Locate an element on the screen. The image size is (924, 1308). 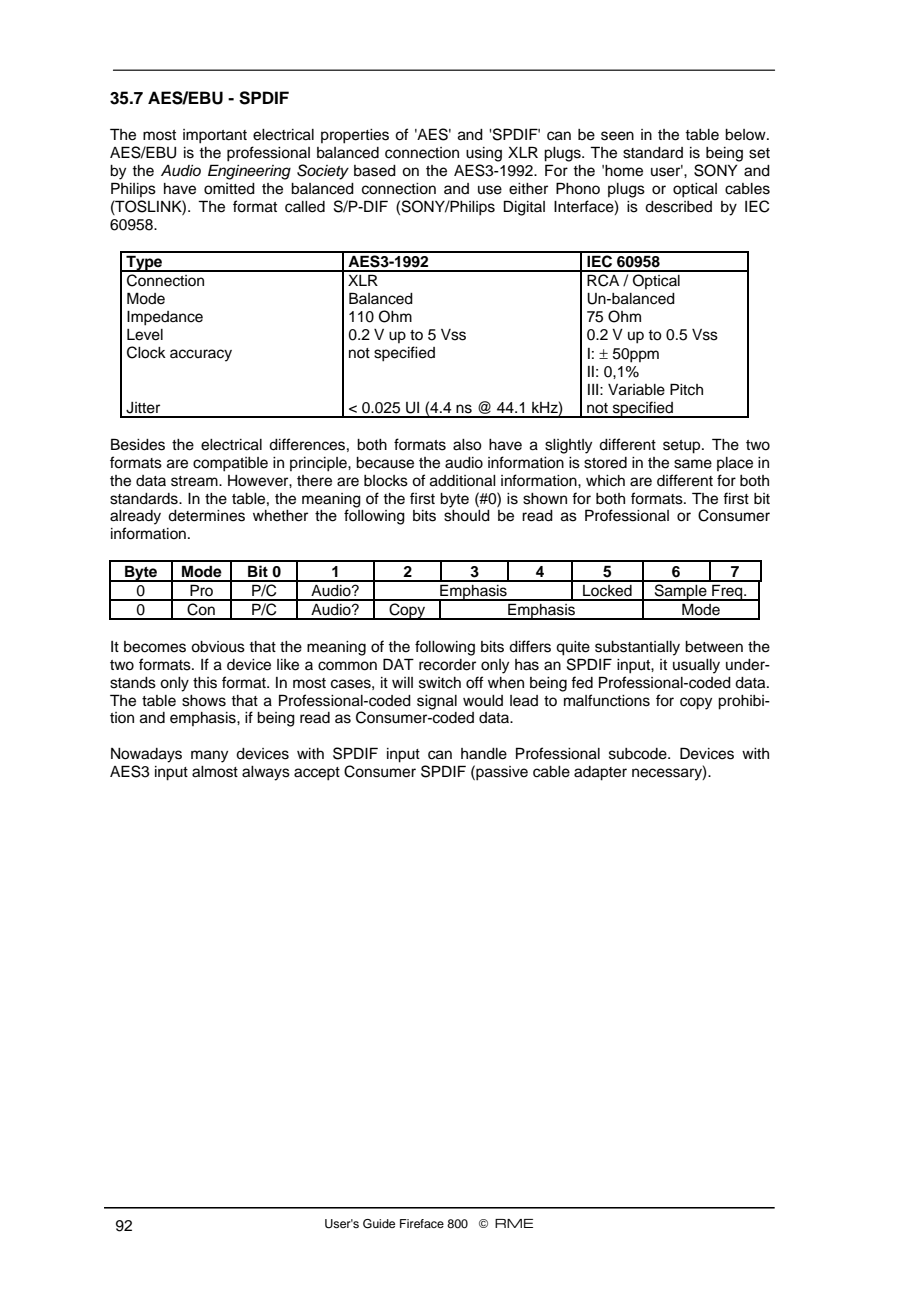
using is located at coordinates (484, 154).
